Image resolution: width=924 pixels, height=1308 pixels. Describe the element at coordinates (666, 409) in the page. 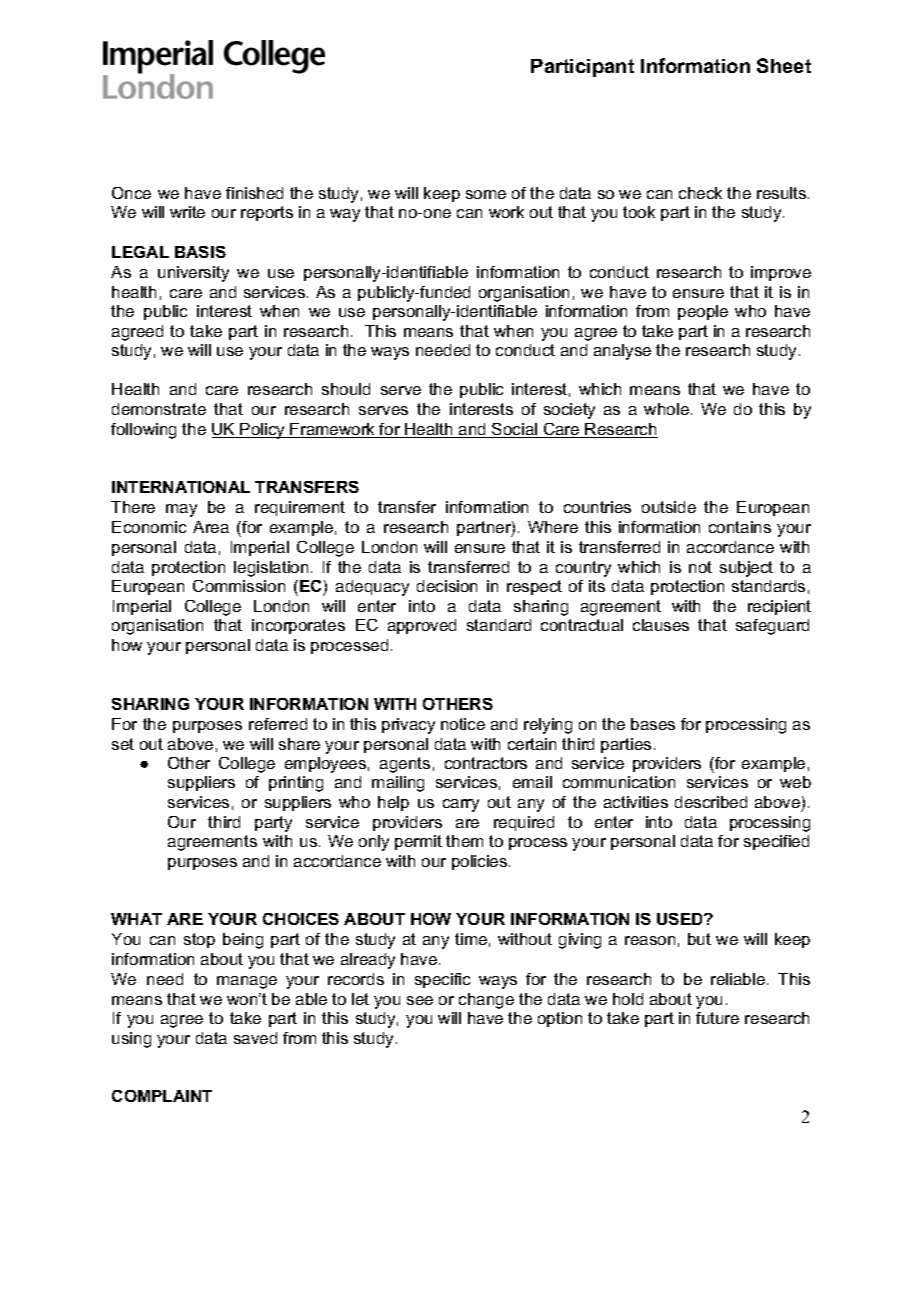

I see `whole` at that location.
